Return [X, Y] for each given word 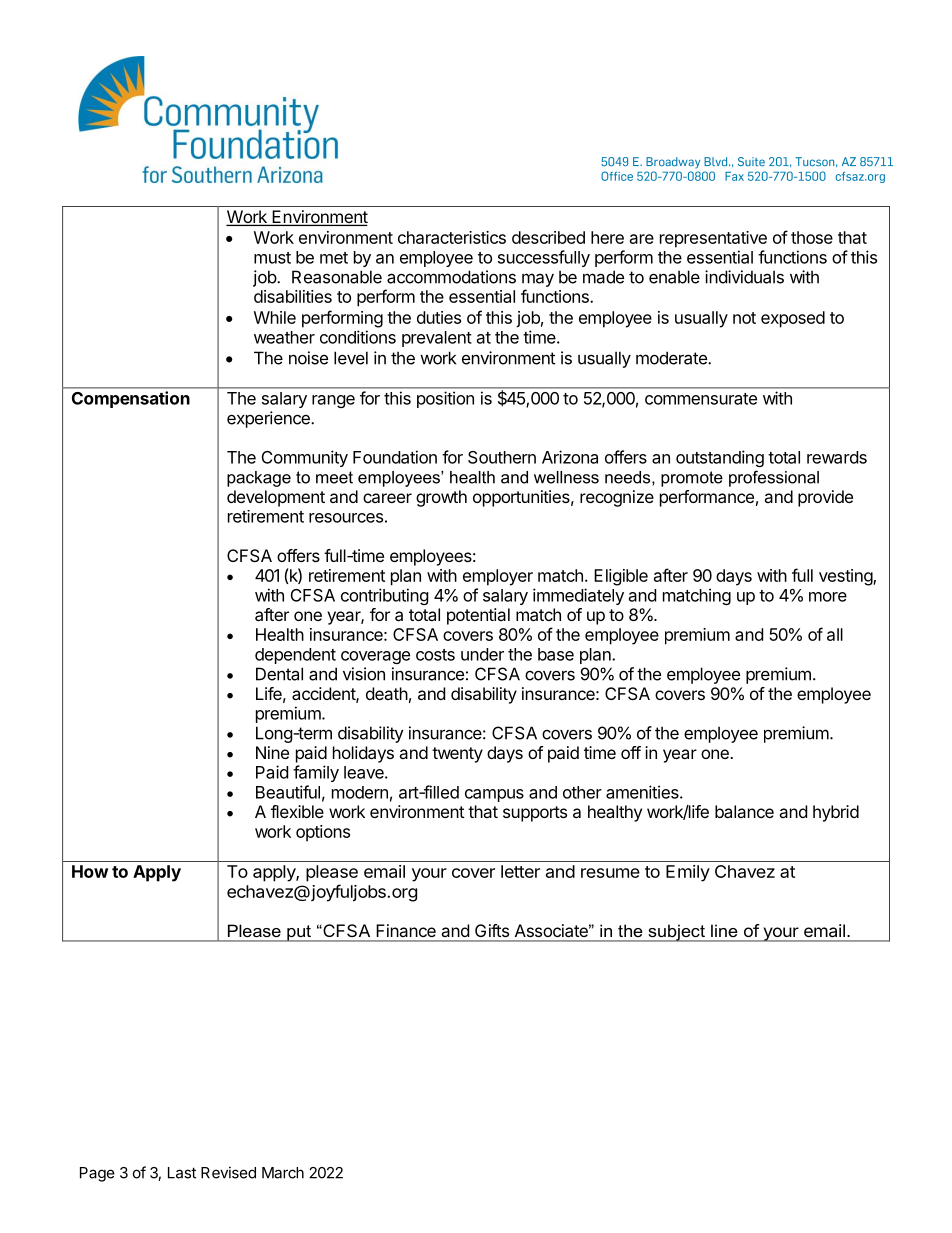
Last [182, 1173]
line [724, 931]
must [272, 258]
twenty [457, 755]
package [259, 479]
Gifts [492, 930]
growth [441, 498]
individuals [744, 277]
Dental [279, 674]
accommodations [451, 277]
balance [744, 811]
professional [774, 478]
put [299, 933]
